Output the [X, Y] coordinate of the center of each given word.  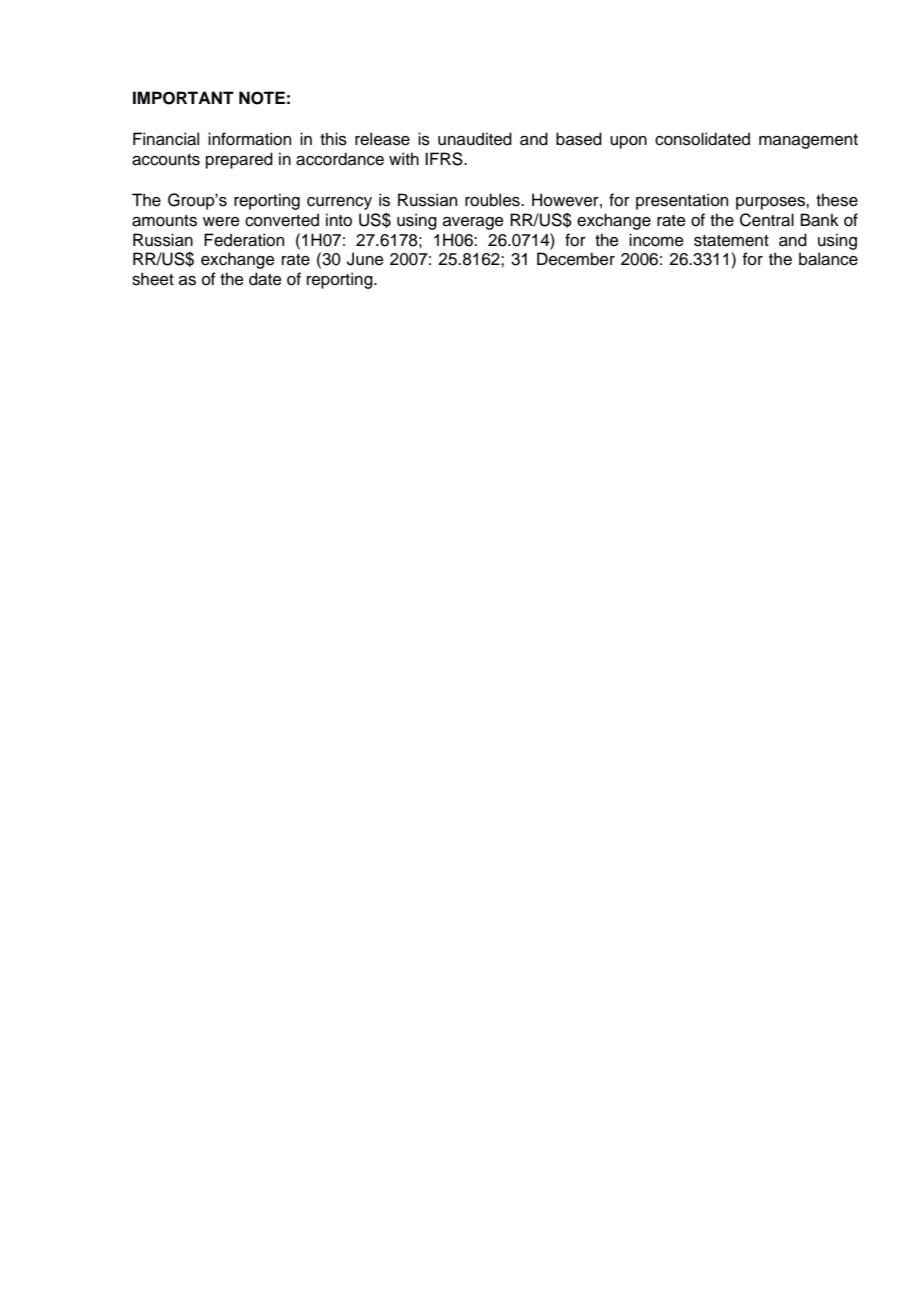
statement [731, 241]
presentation [682, 201]
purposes [771, 203]
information [249, 139]
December [576, 259]
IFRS [445, 159]
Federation [244, 240]
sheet [153, 279]
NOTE [262, 98]
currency [339, 203]
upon [628, 142]
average [473, 223]
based [579, 139]
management [808, 141]
